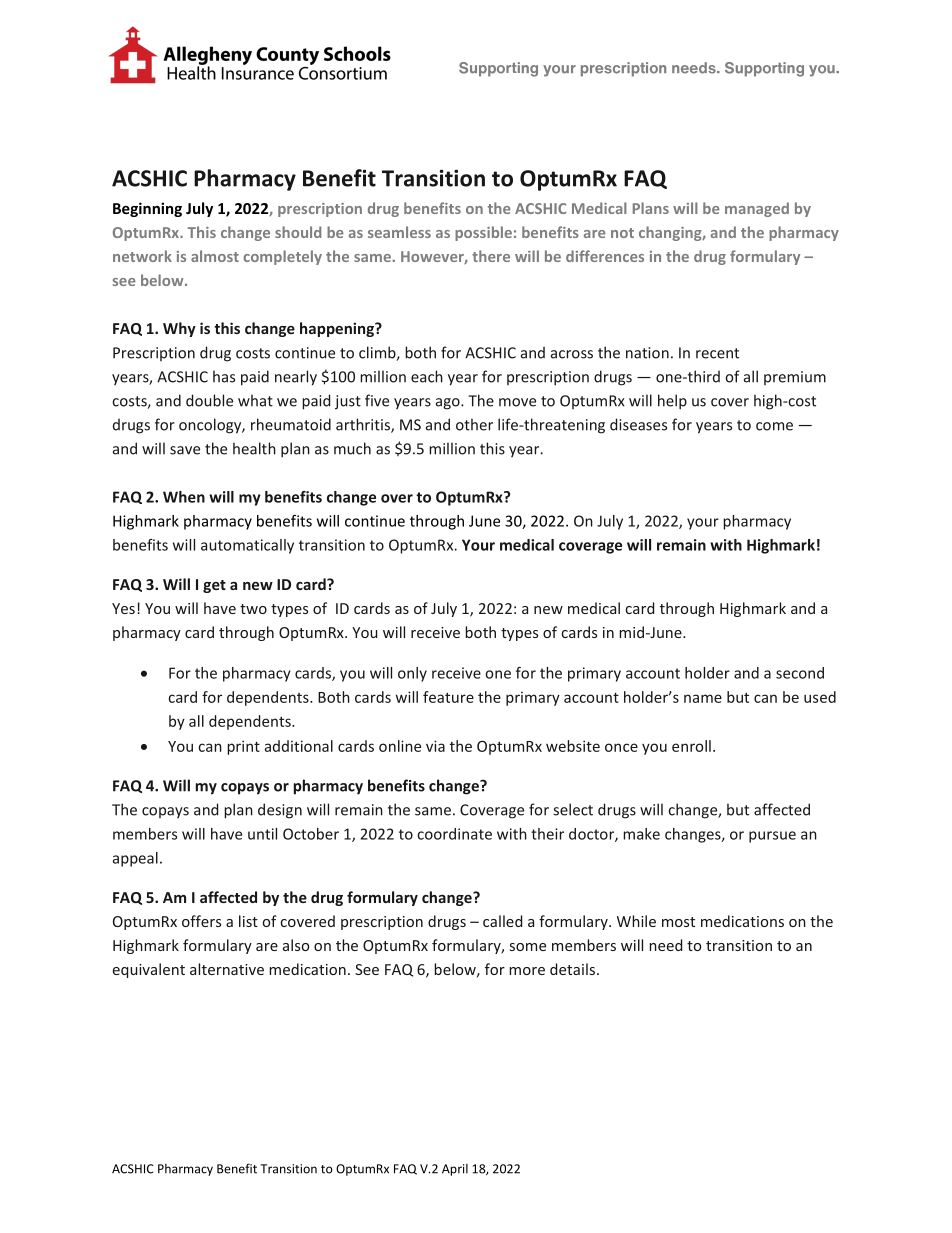 This page has width=952, height=1233. Describe the element at coordinates (185, 450) in the page. I see `save` at that location.
